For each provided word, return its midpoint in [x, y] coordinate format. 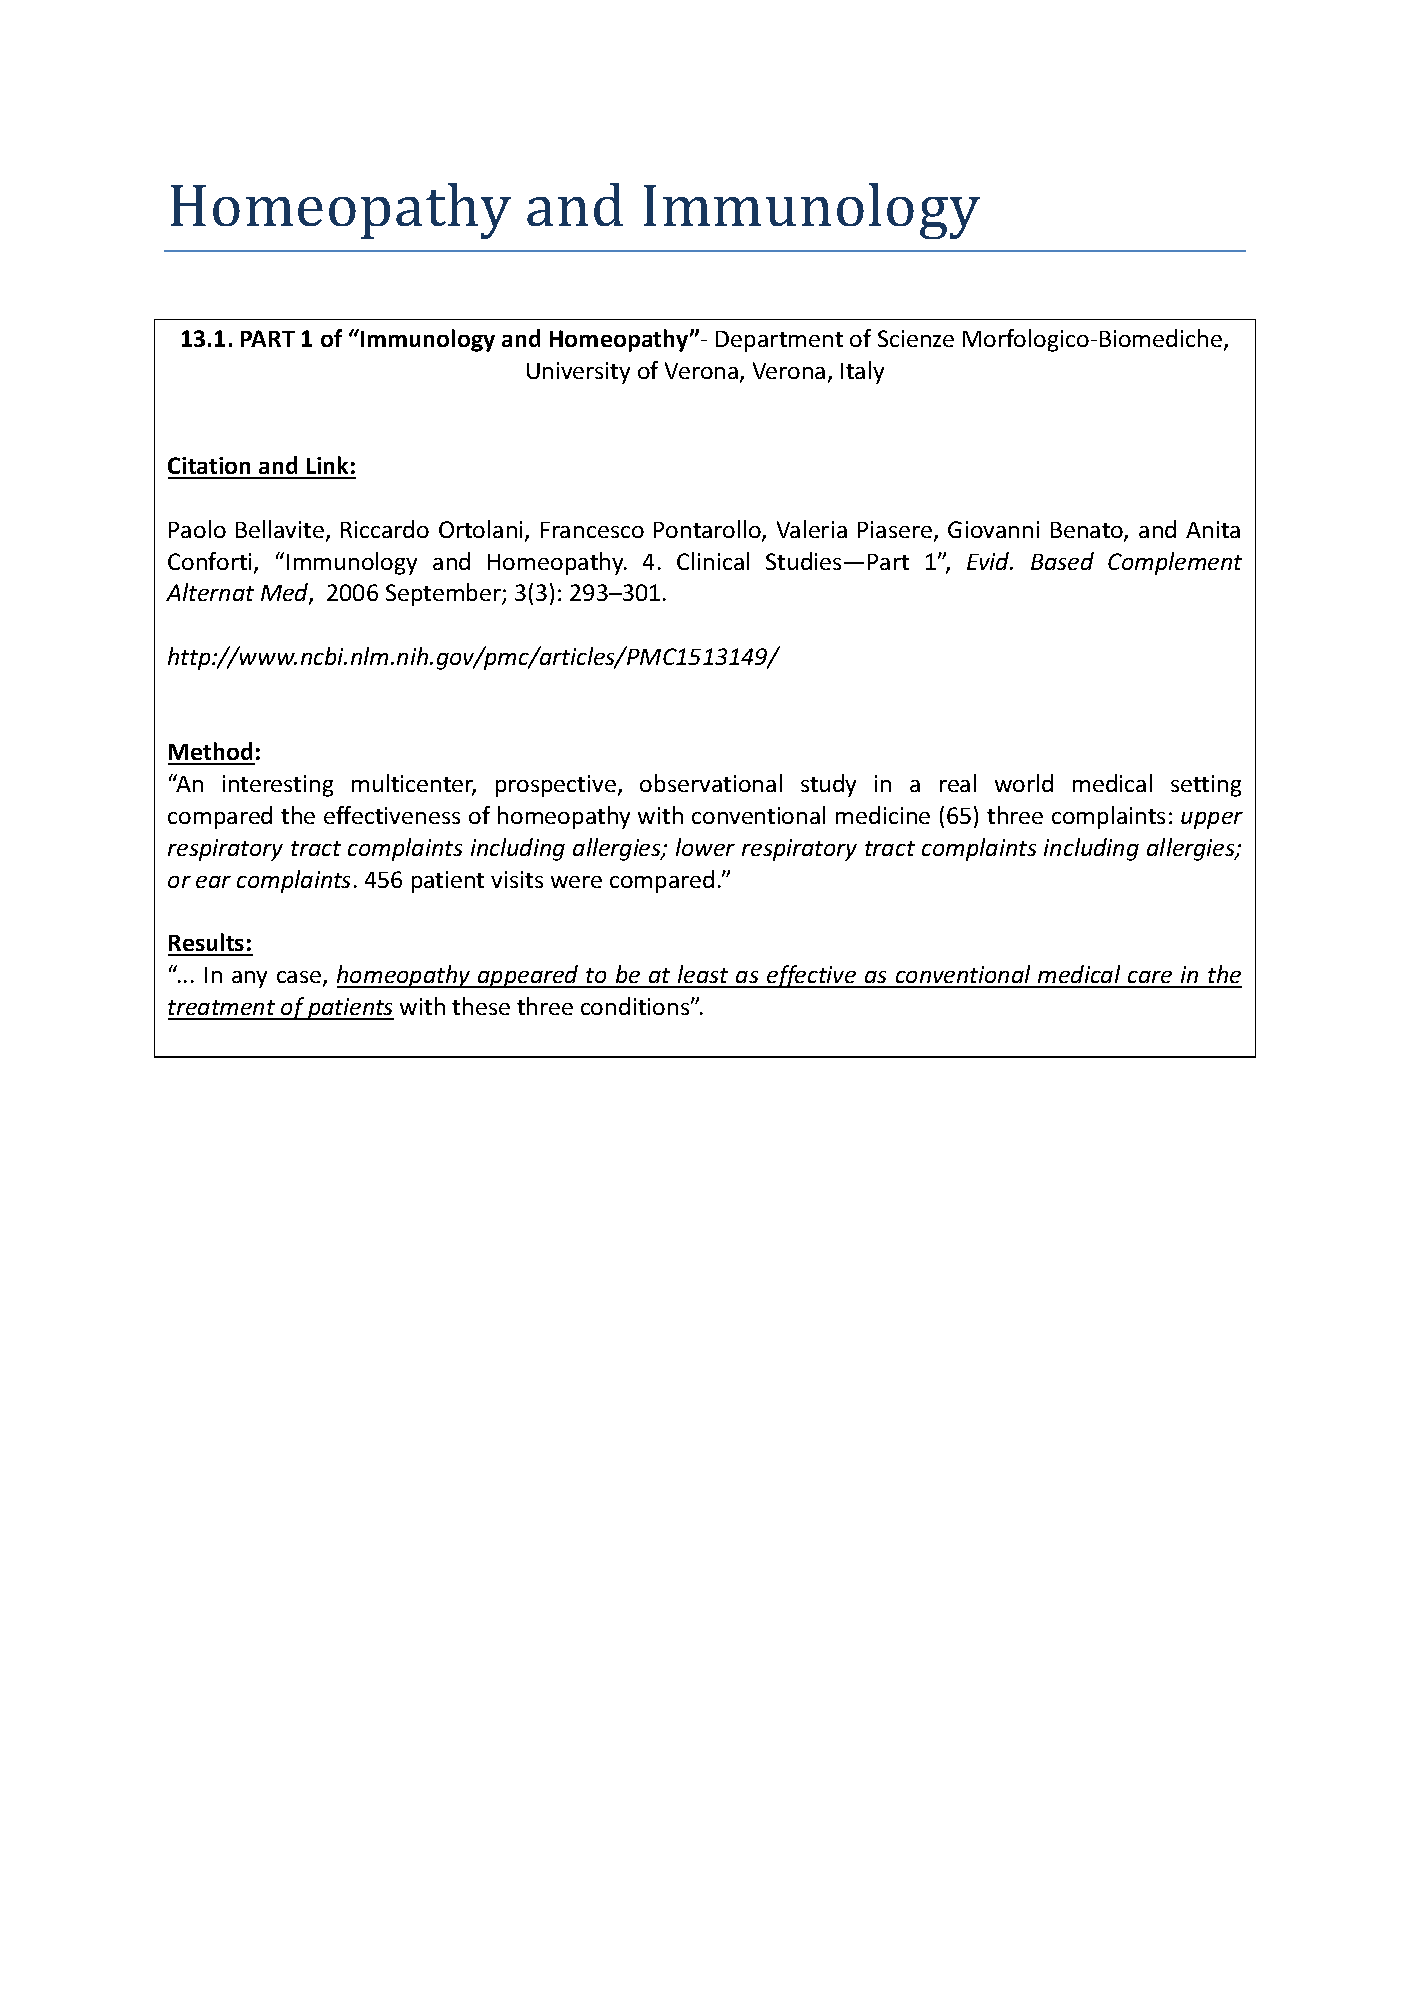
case [300, 978]
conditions [636, 1006]
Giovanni [993, 529]
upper [1212, 820]
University [578, 373]
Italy [862, 372]
